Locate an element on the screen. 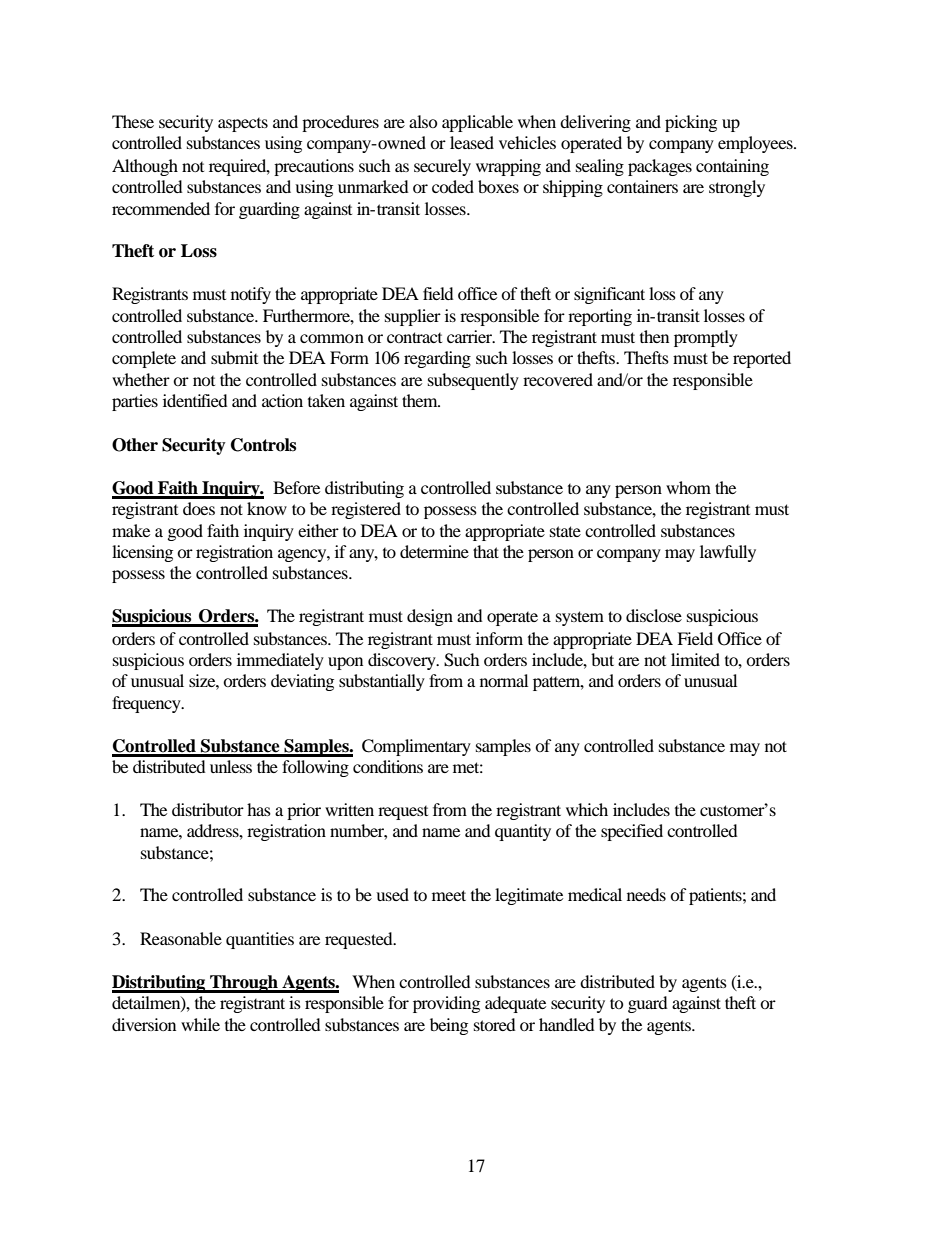  limited is located at coordinates (695, 659).
